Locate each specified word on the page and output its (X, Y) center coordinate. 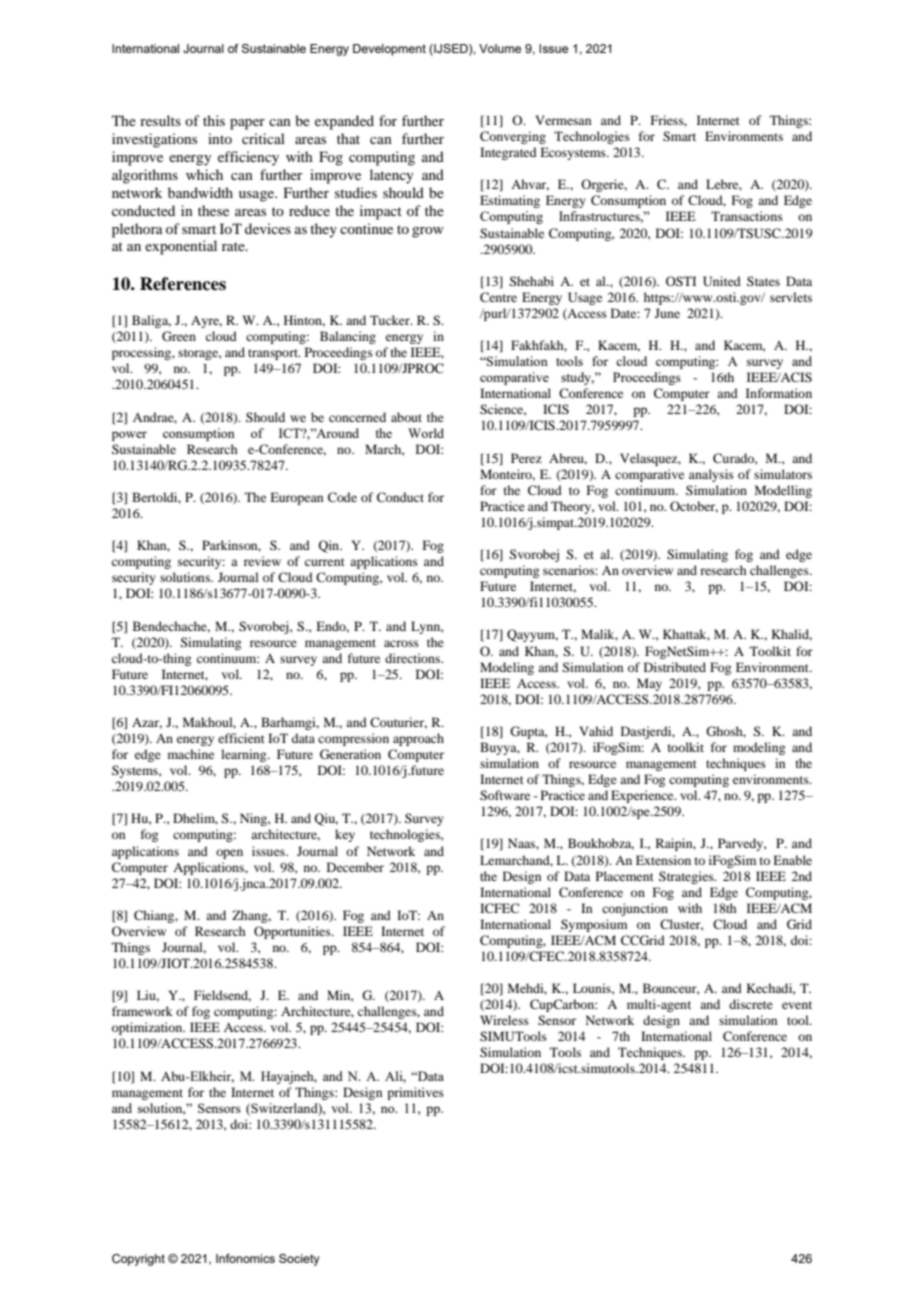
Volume (500, 48)
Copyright (138, 1260)
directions (414, 658)
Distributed (675, 667)
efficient (241, 738)
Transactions (747, 216)
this (214, 120)
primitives (415, 1093)
